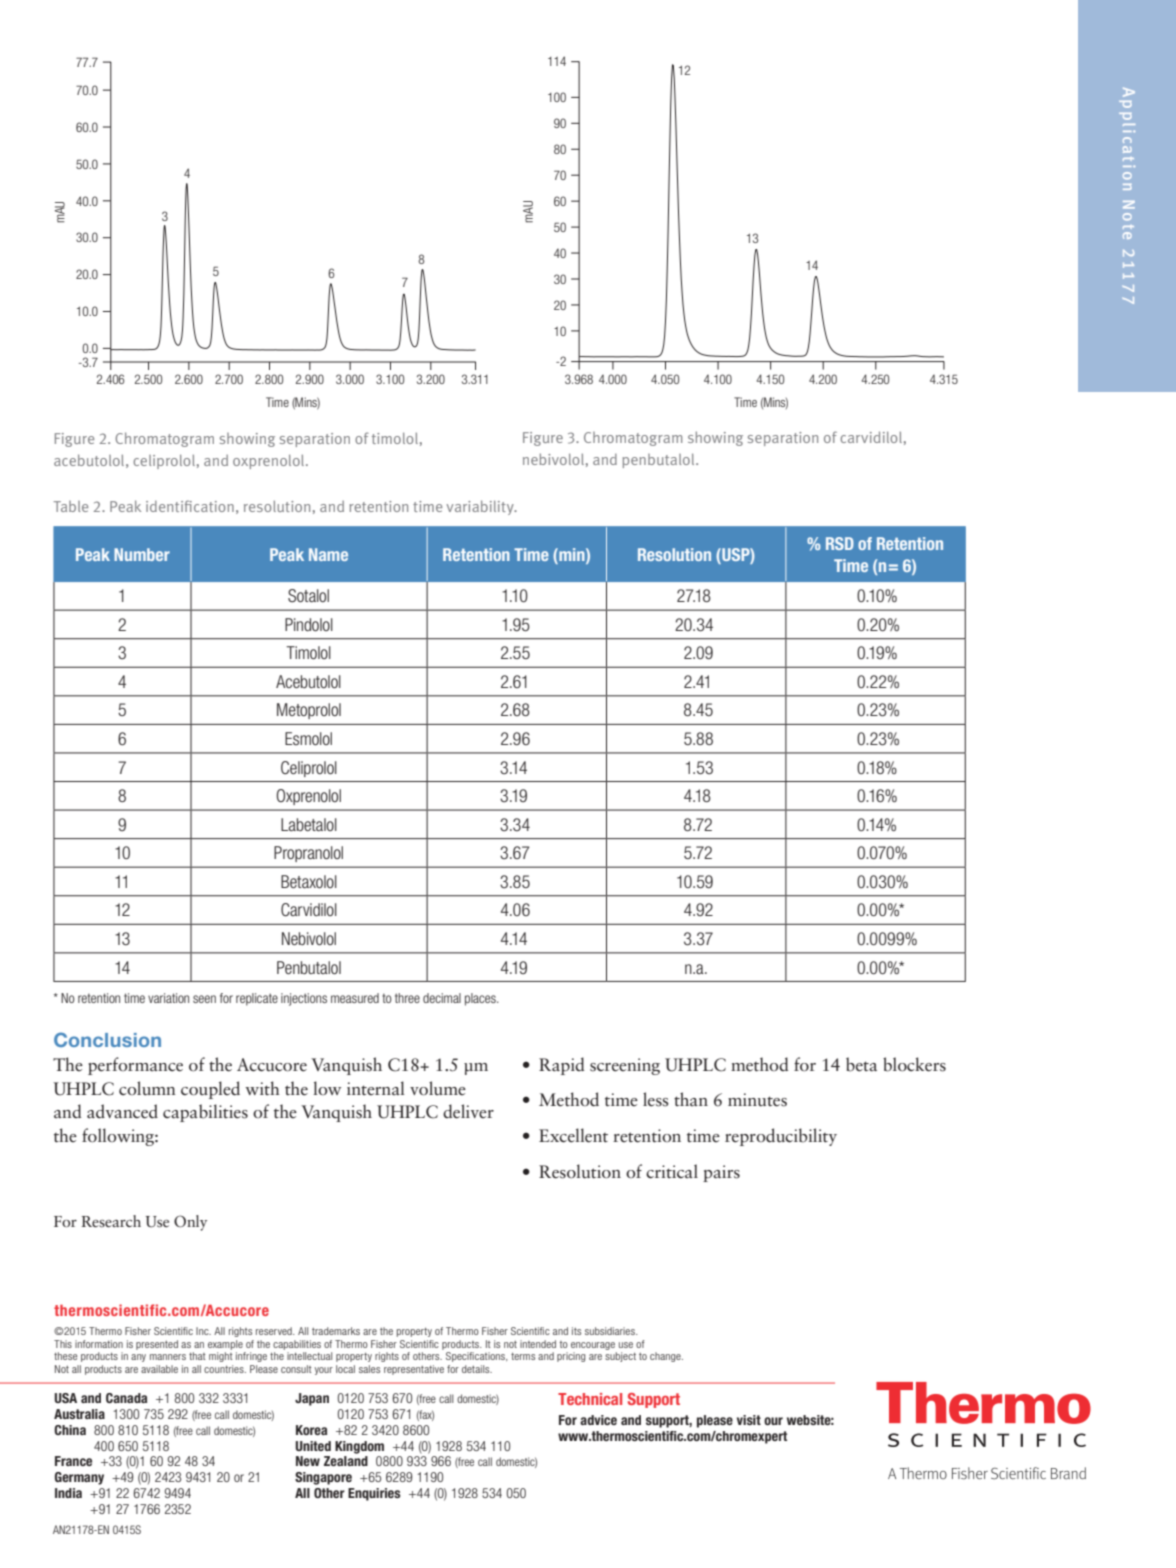 The width and height of the screenshot is (1176, 1568). What do you see at coordinates (328, 554) in the screenshot?
I see `Name` at bounding box center [328, 554].
